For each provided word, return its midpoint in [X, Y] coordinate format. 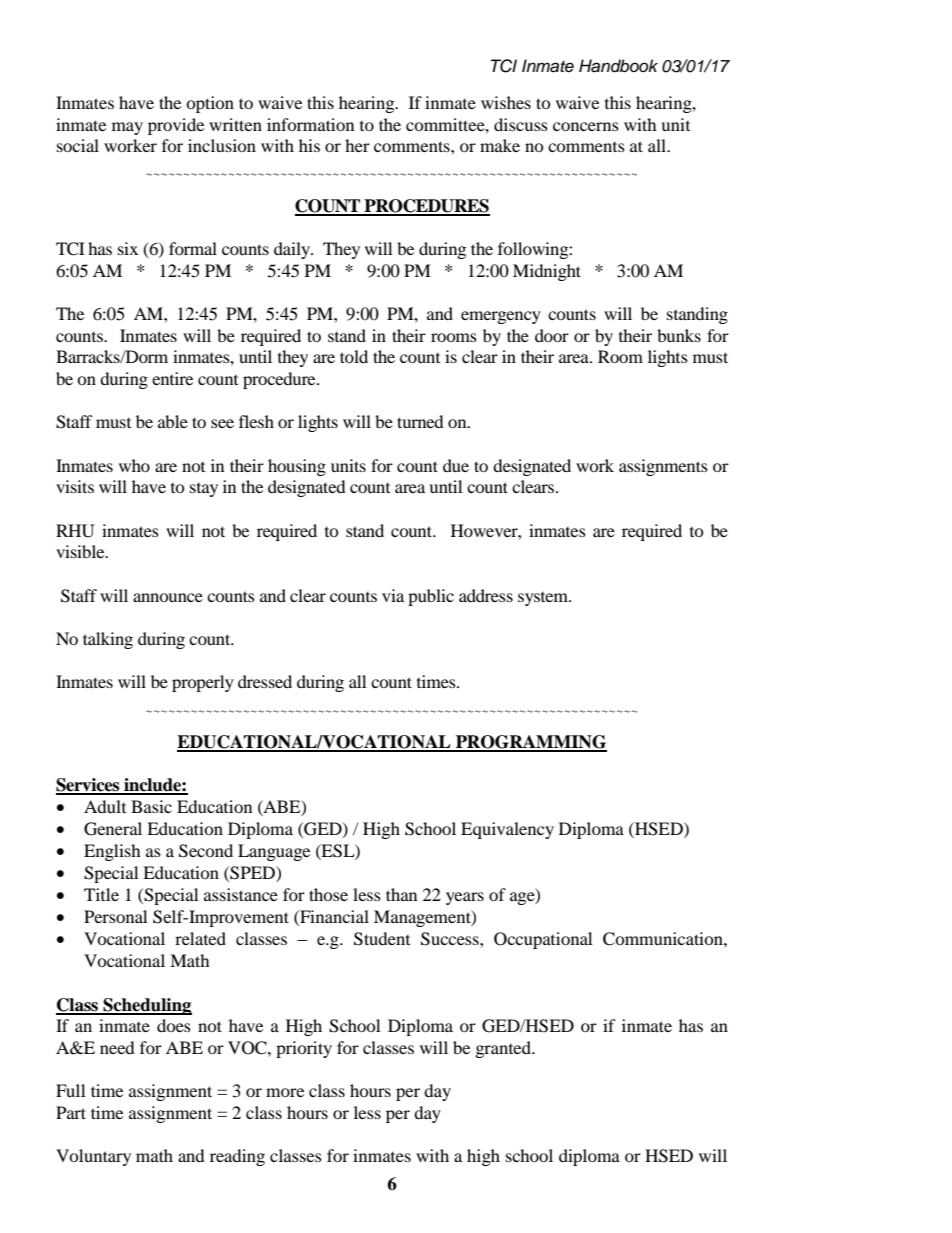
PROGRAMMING [530, 743]
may [127, 128]
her [357, 145]
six [128, 248]
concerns [586, 126]
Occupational [543, 940]
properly [203, 683]
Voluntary [93, 1157]
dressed [265, 681]
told [354, 356]
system [544, 599]
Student [382, 939]
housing [297, 467]
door [552, 335]
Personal [115, 916]
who [134, 465]
